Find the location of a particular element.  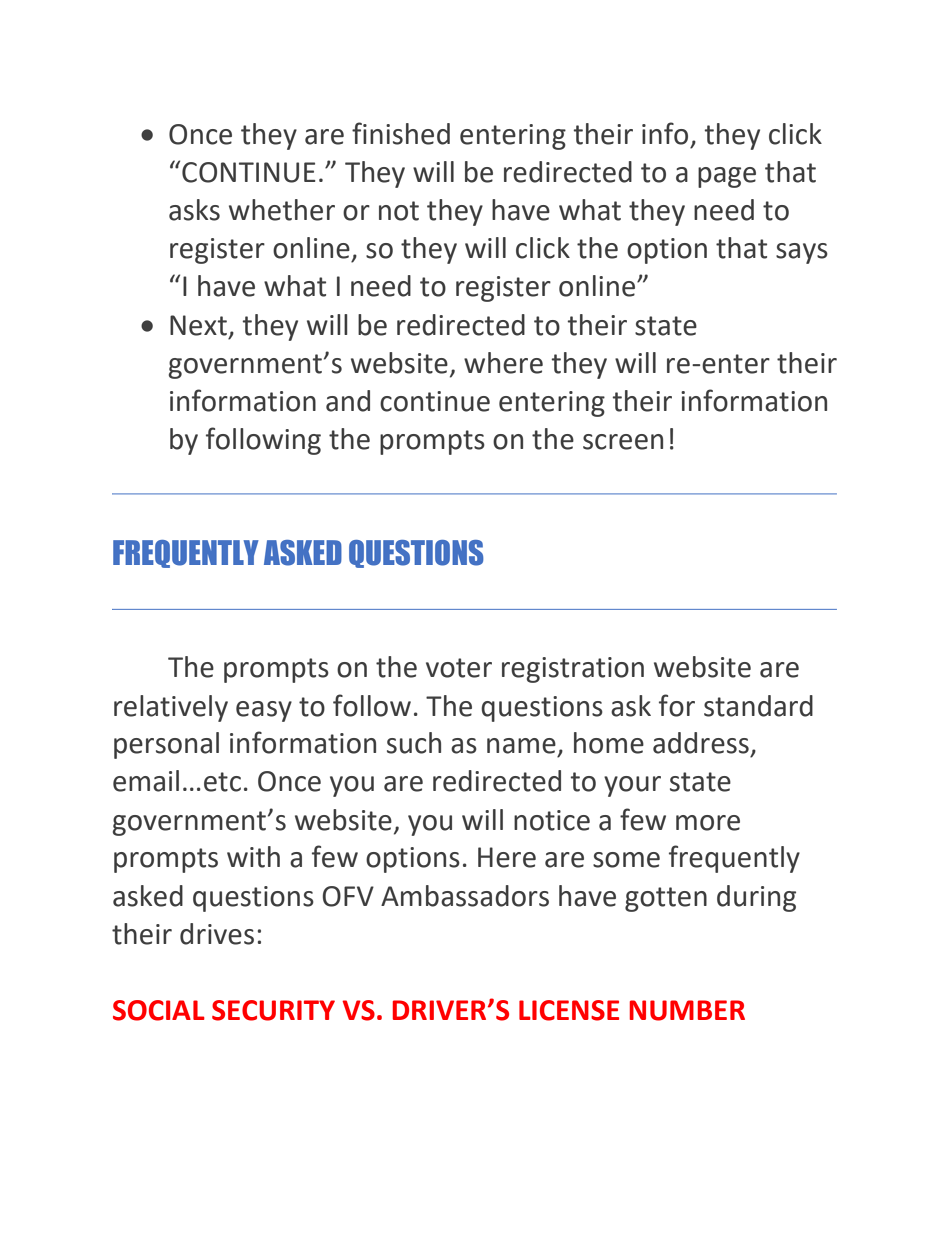

easy is located at coordinates (264, 711).
